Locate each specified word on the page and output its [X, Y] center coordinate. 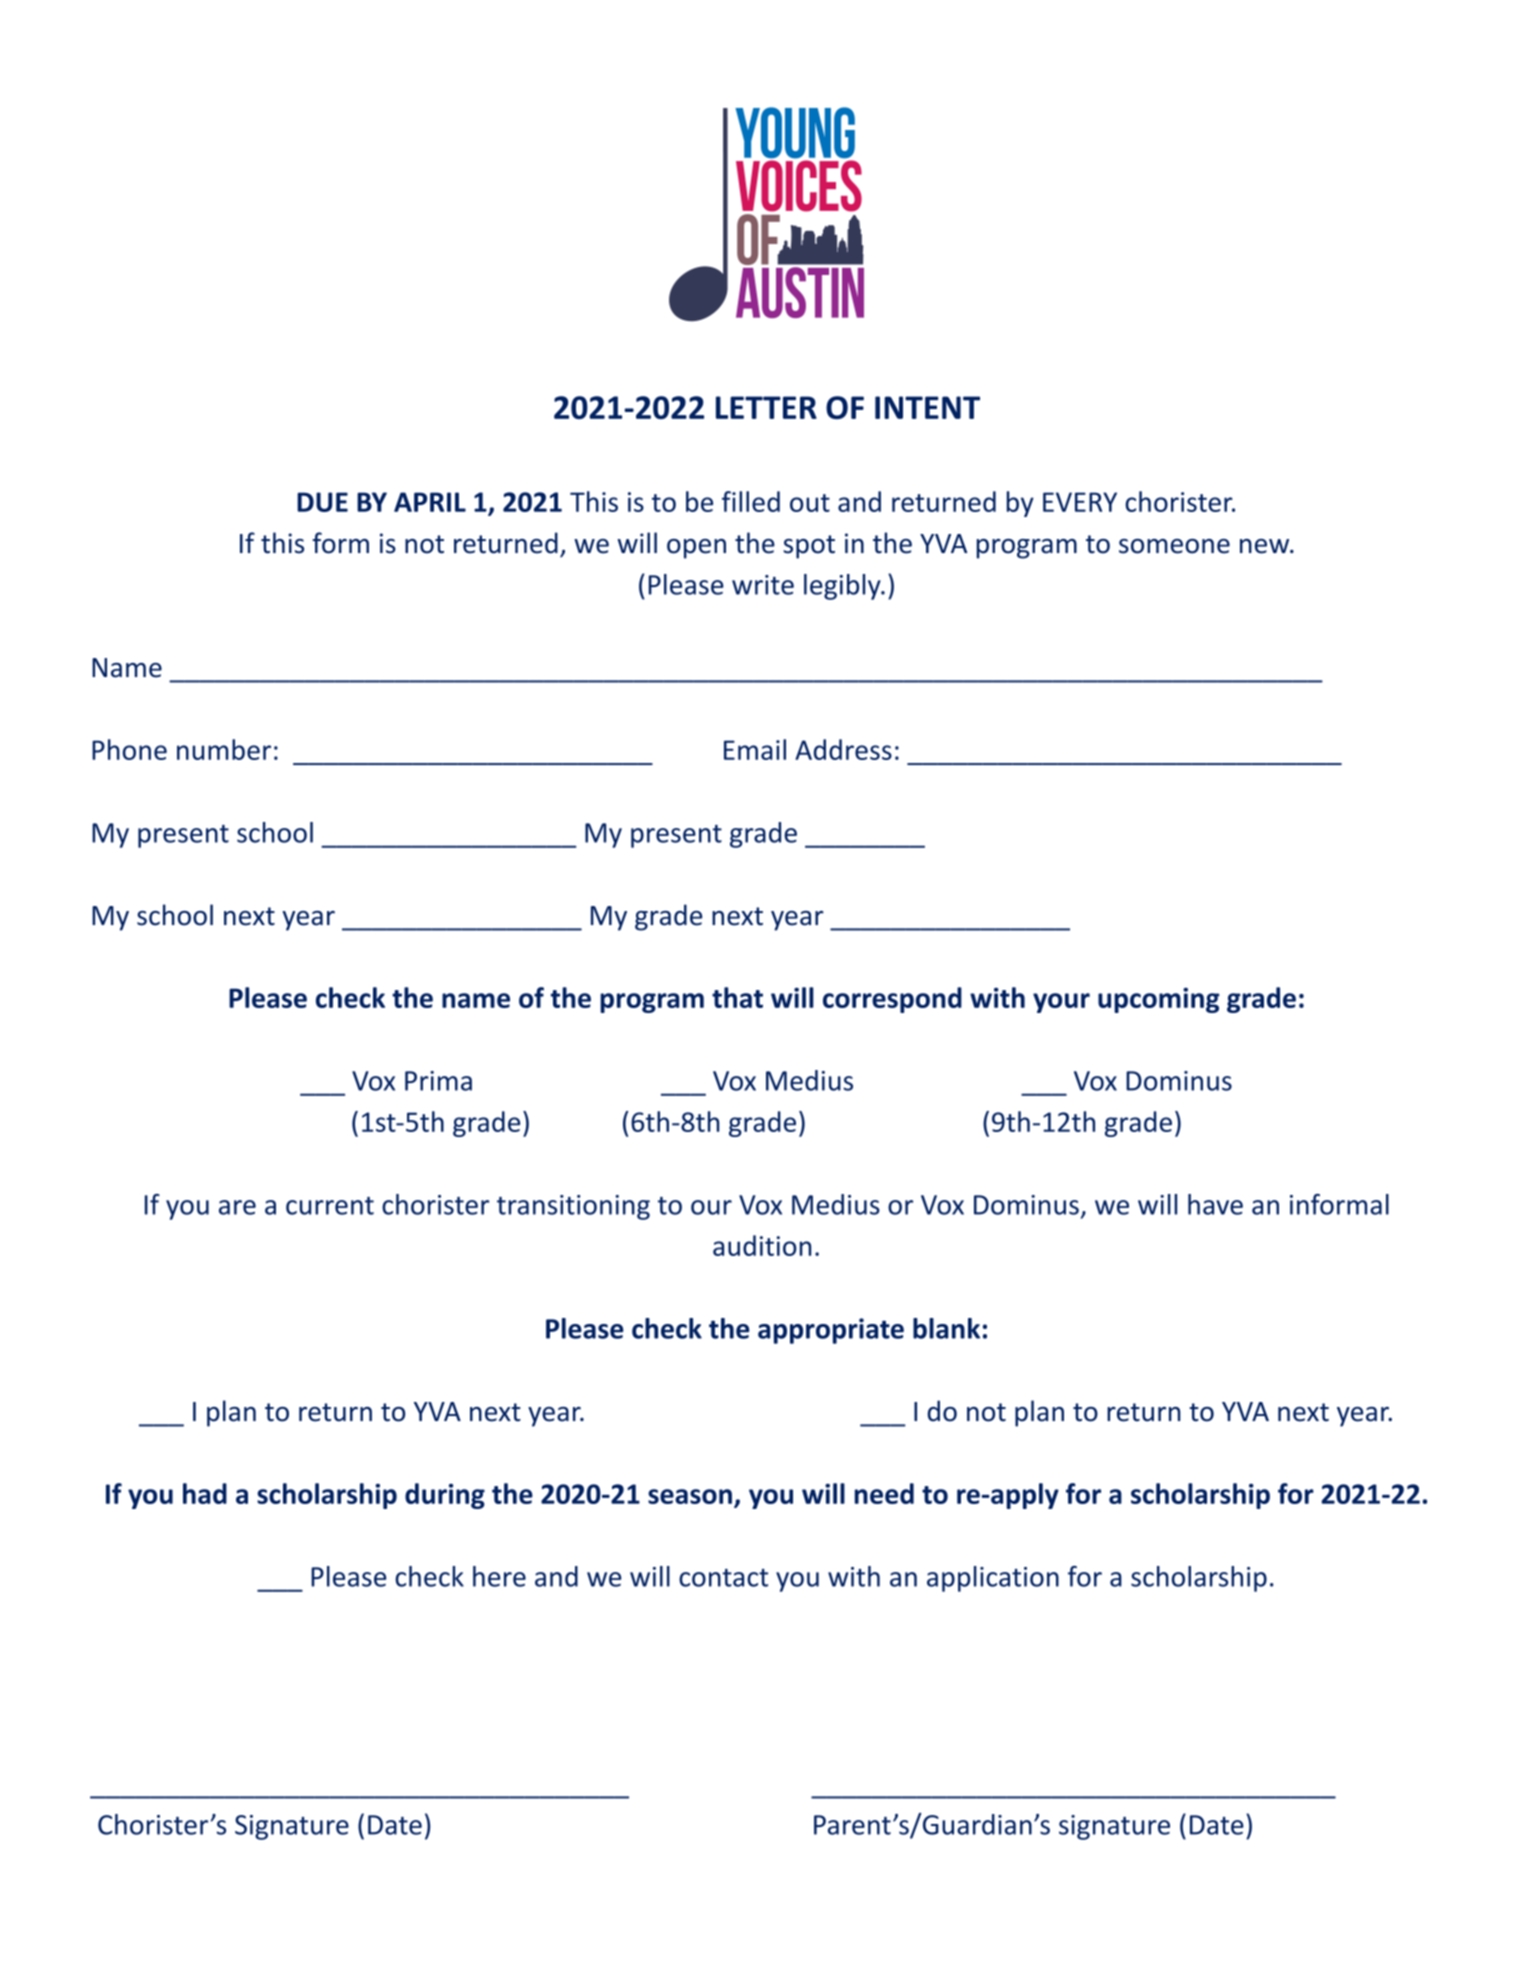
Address [843, 749]
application [993, 1579]
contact [723, 1578]
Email [755, 749]
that [737, 997]
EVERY [1080, 502]
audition [762, 1245]
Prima [438, 1081]
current [330, 1206]
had [205, 1493]
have [1215, 1204]
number [224, 749]
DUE [322, 502]
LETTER [766, 407]
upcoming [1158, 1000]
